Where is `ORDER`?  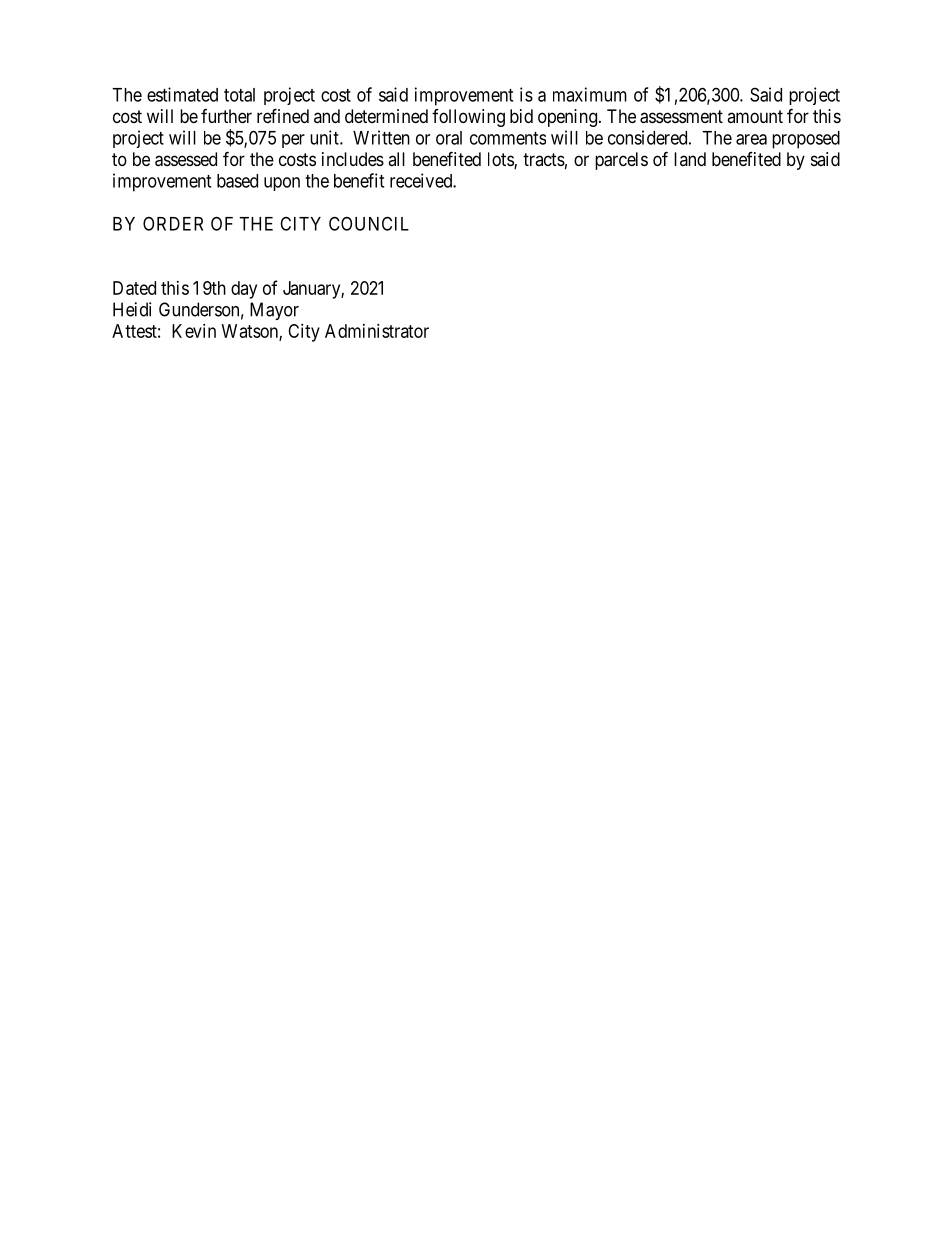 ORDER is located at coordinates (173, 223).
